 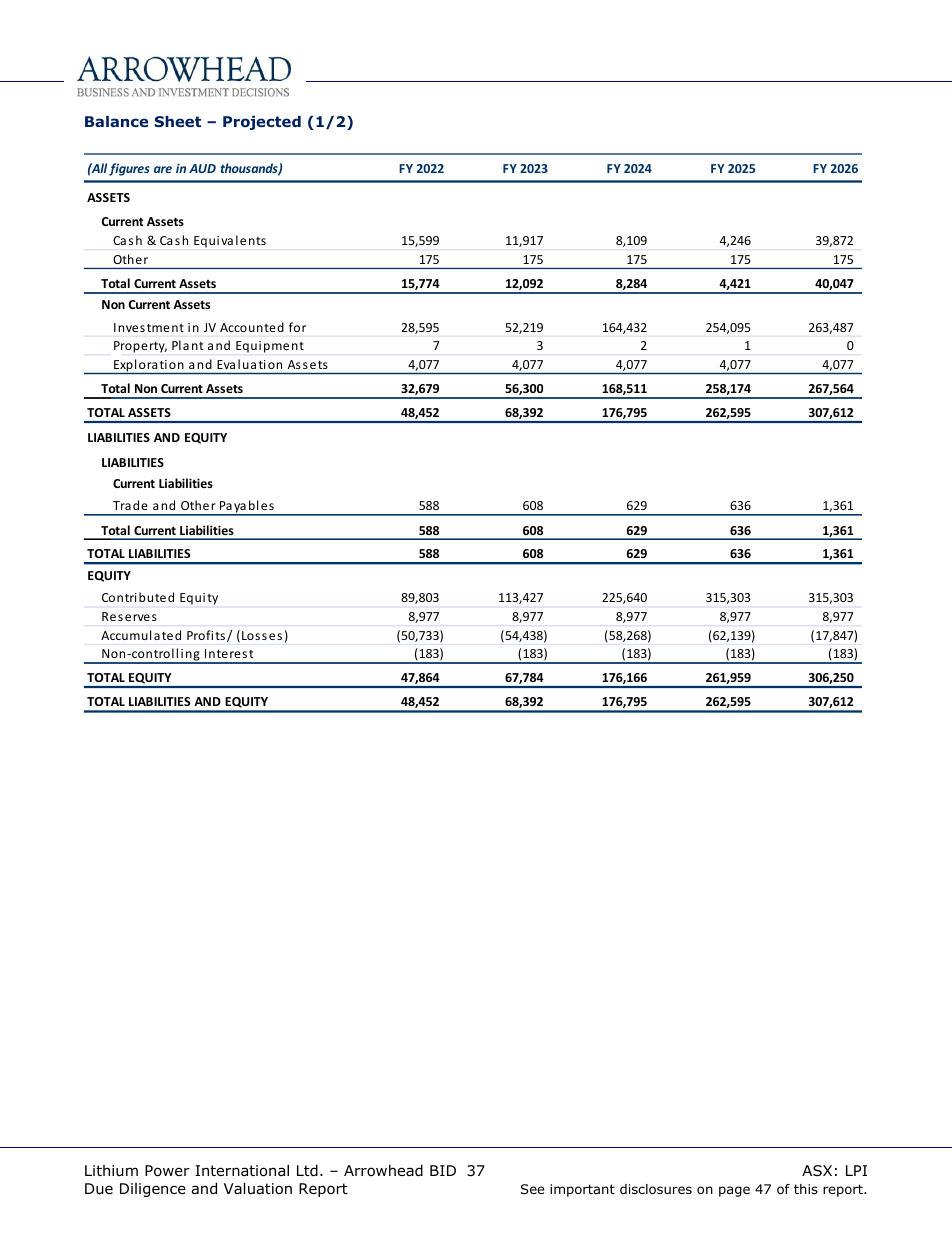 What do you see at coordinates (734, 1191) in the document?
I see `page` at bounding box center [734, 1191].
